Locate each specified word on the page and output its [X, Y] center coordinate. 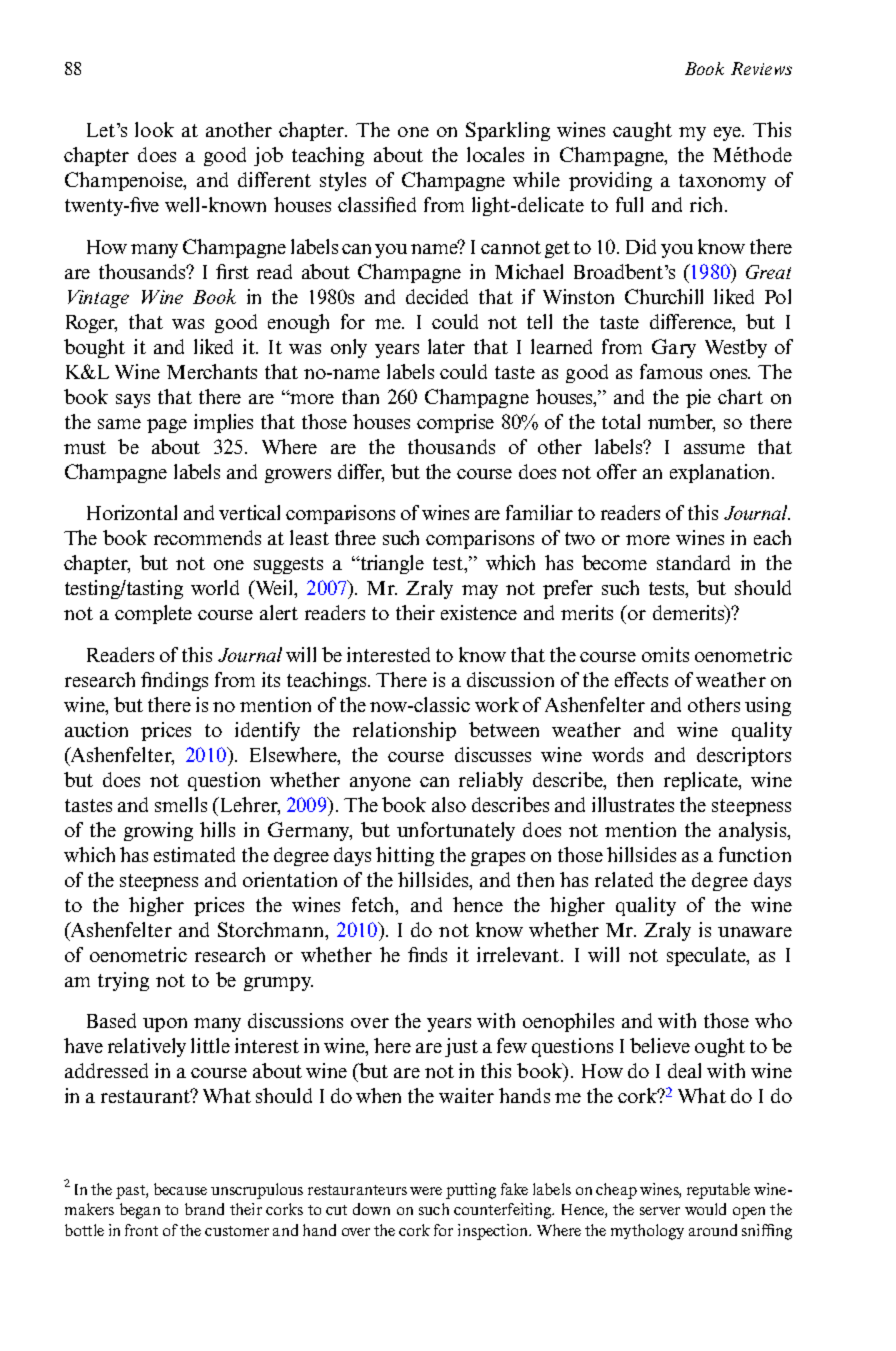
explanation [721, 473]
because [180, 1189]
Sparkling [508, 131]
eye [729, 134]
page [167, 426]
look [154, 129]
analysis [754, 831]
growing [158, 831]
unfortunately [456, 831]
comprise [455, 423]
